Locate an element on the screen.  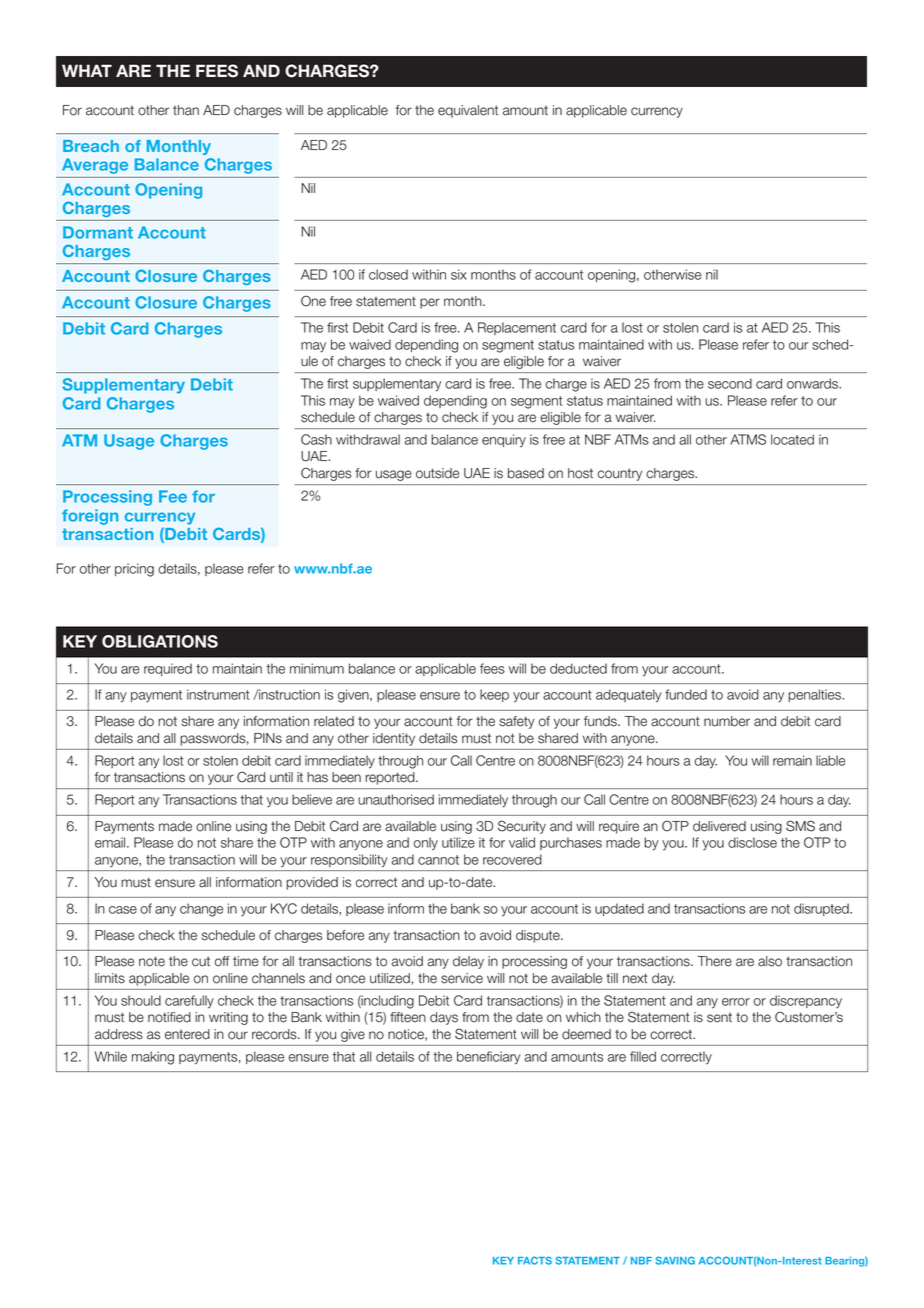
SAVING is located at coordinates (675, 1260).
